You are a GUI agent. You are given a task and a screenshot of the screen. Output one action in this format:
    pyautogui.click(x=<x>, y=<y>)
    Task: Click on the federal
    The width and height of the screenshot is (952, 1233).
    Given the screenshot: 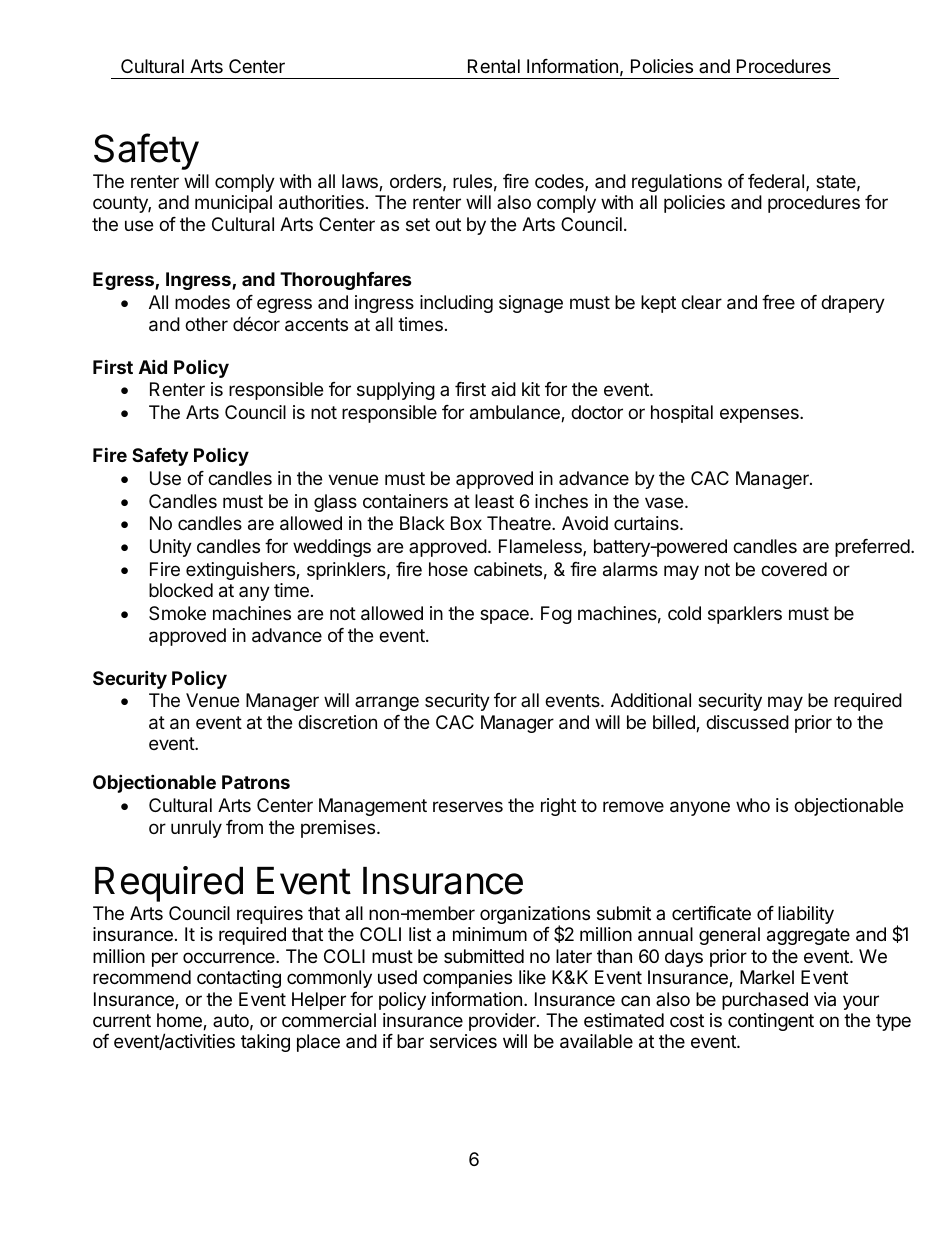 What is the action you would take?
    pyautogui.click(x=777, y=182)
